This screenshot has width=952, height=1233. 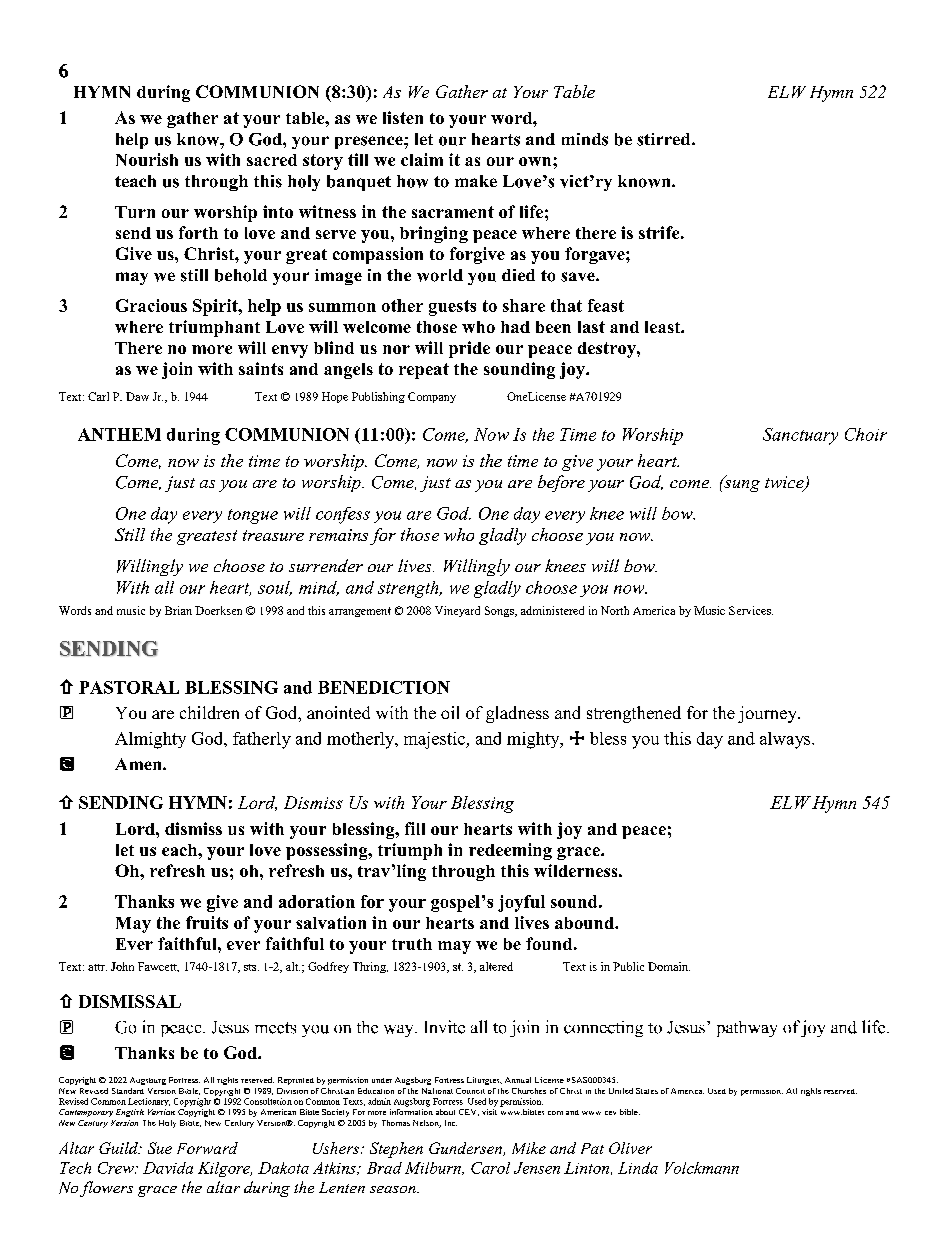 What do you see at coordinates (147, 159) in the screenshot?
I see `Nourish` at bounding box center [147, 159].
